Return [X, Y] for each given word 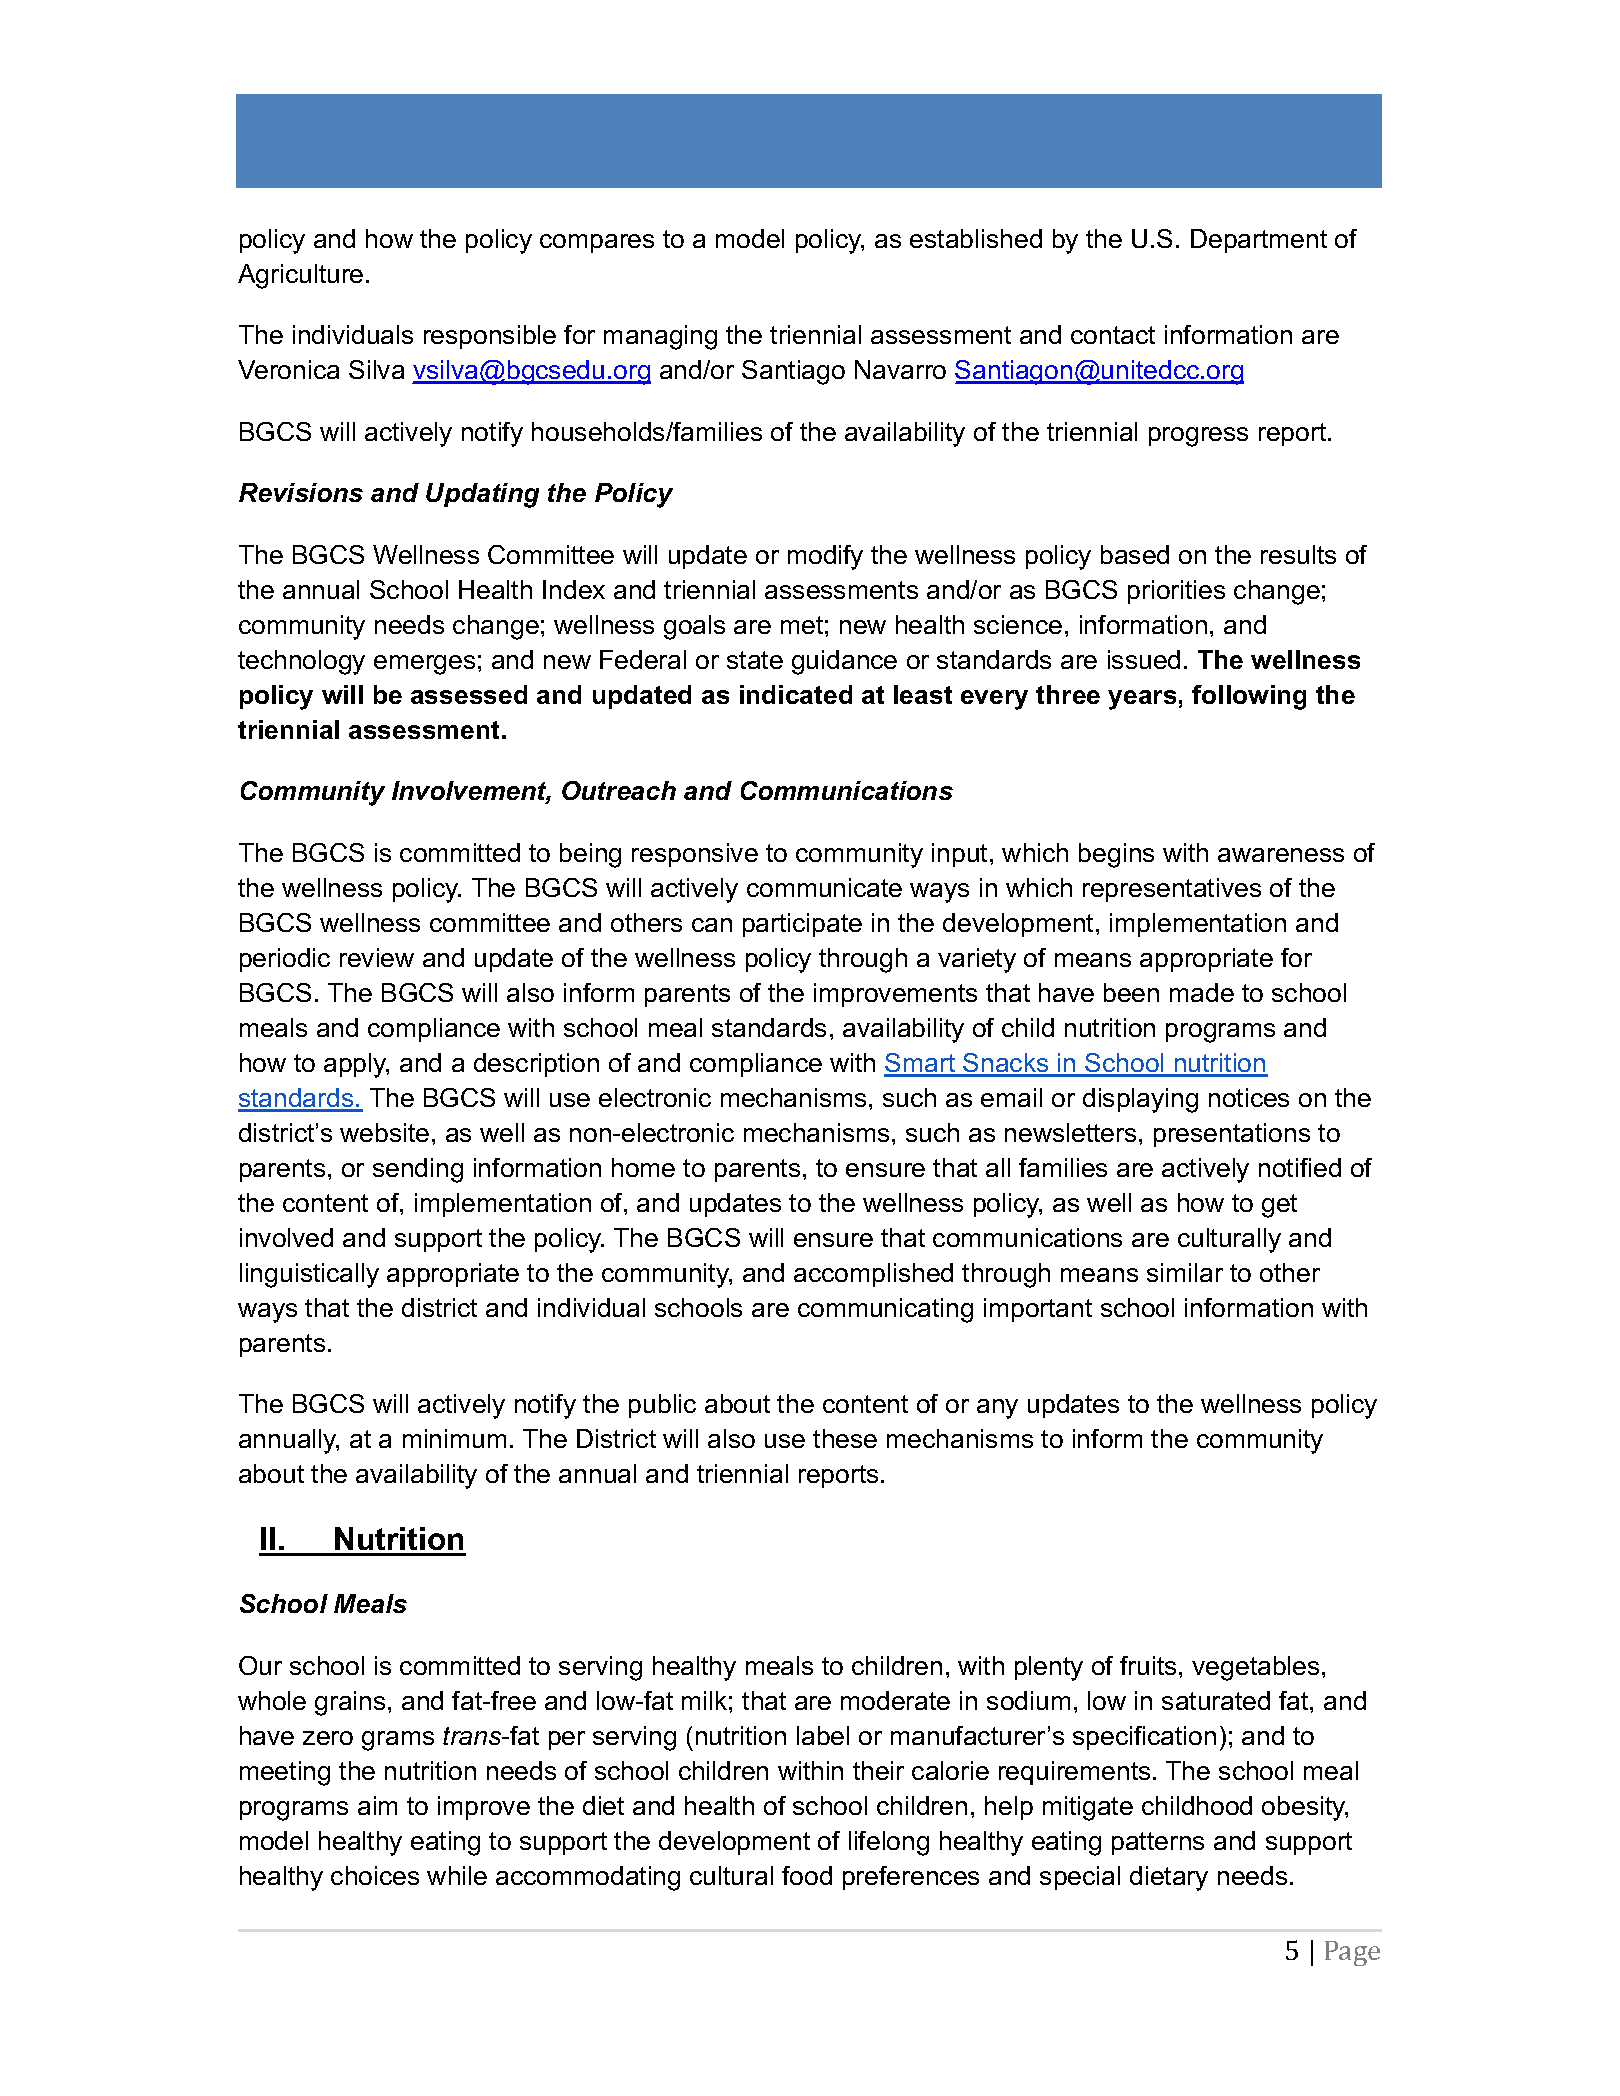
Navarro [900, 369]
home [643, 1167]
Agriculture [300, 276]
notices [1249, 1097]
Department [1259, 241]
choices [375, 1875]
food [807, 1875]
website [384, 1132]
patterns [1158, 1843]
